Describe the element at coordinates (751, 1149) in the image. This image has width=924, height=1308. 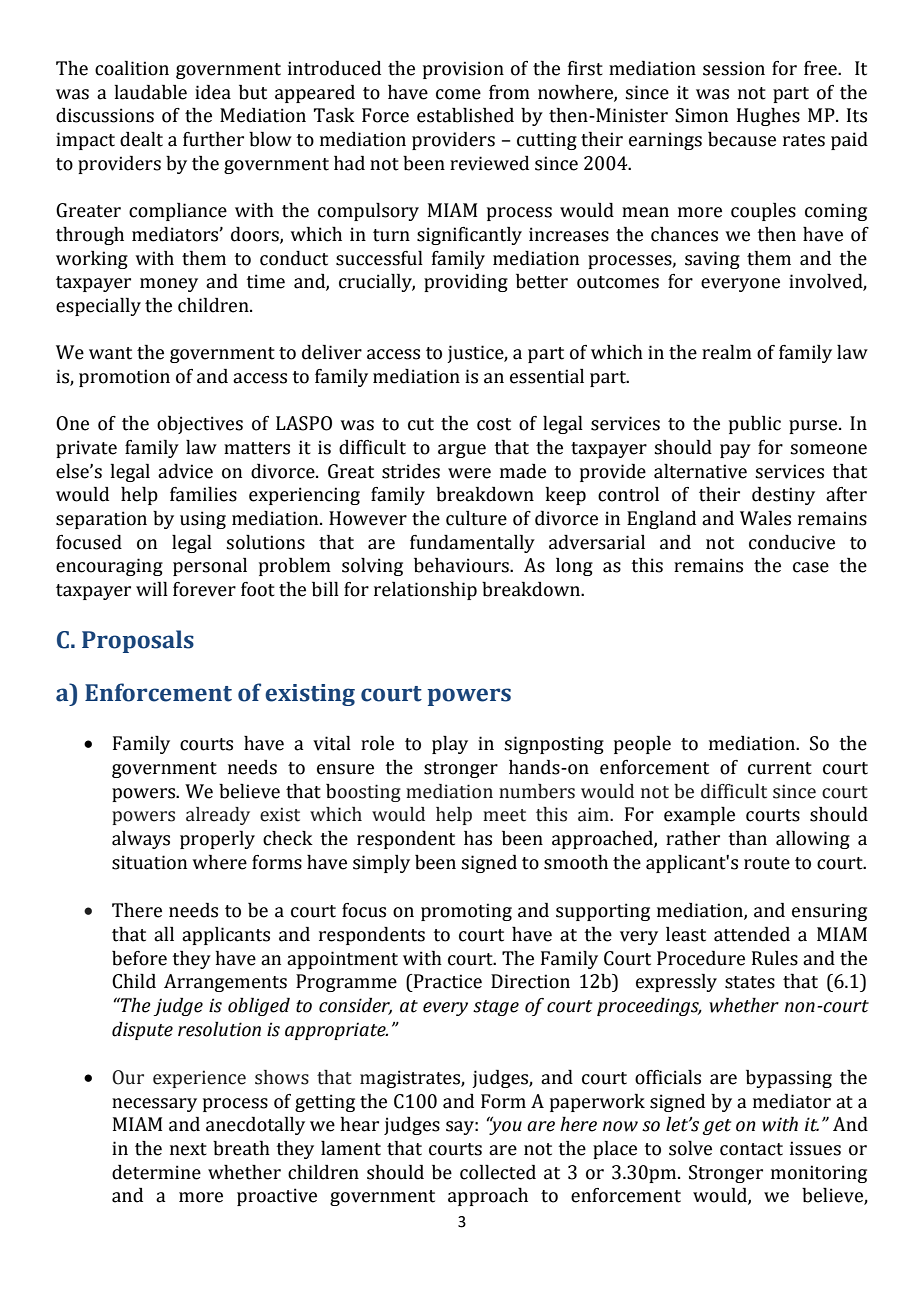
I see `contact` at that location.
